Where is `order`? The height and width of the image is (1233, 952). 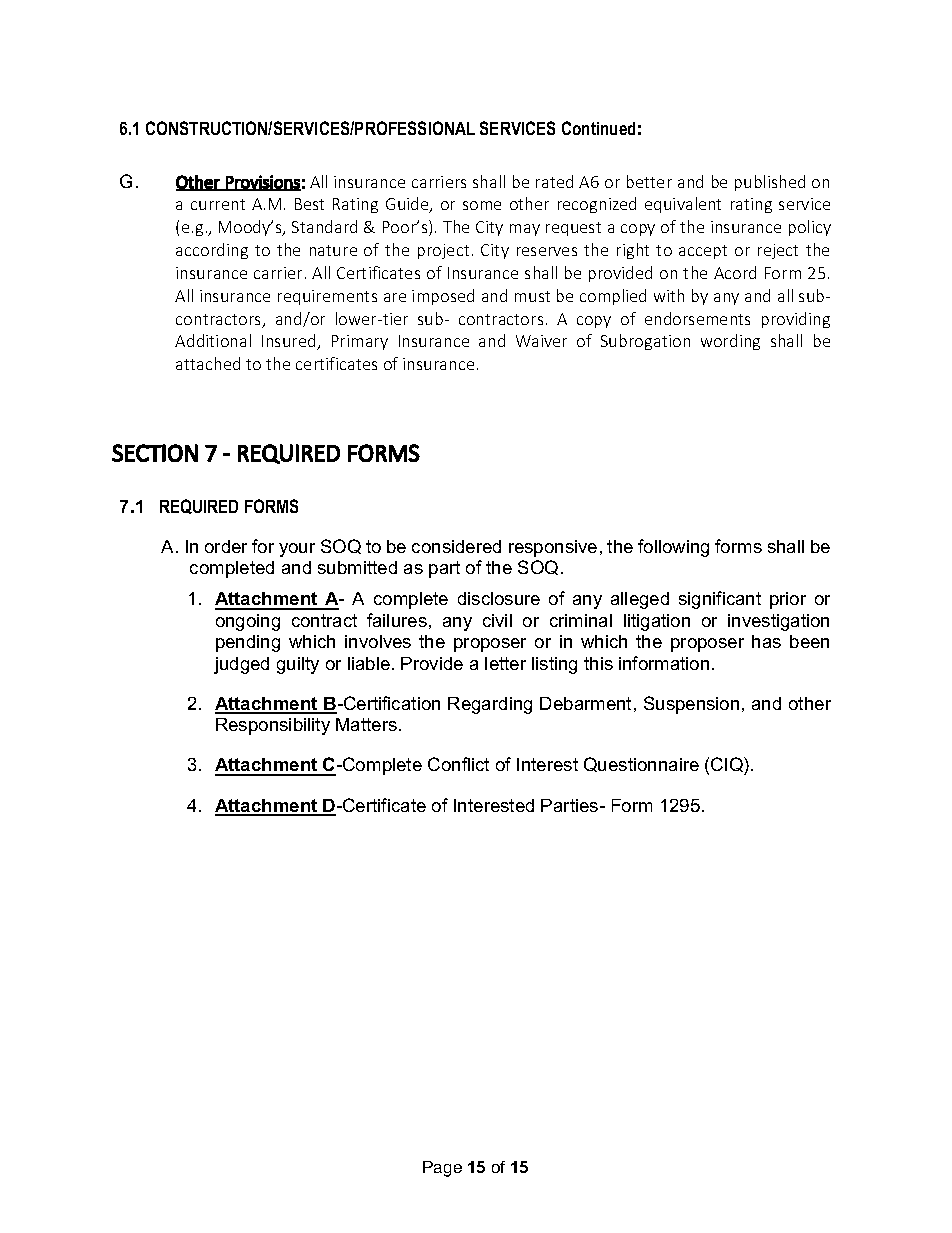 order is located at coordinates (226, 546).
